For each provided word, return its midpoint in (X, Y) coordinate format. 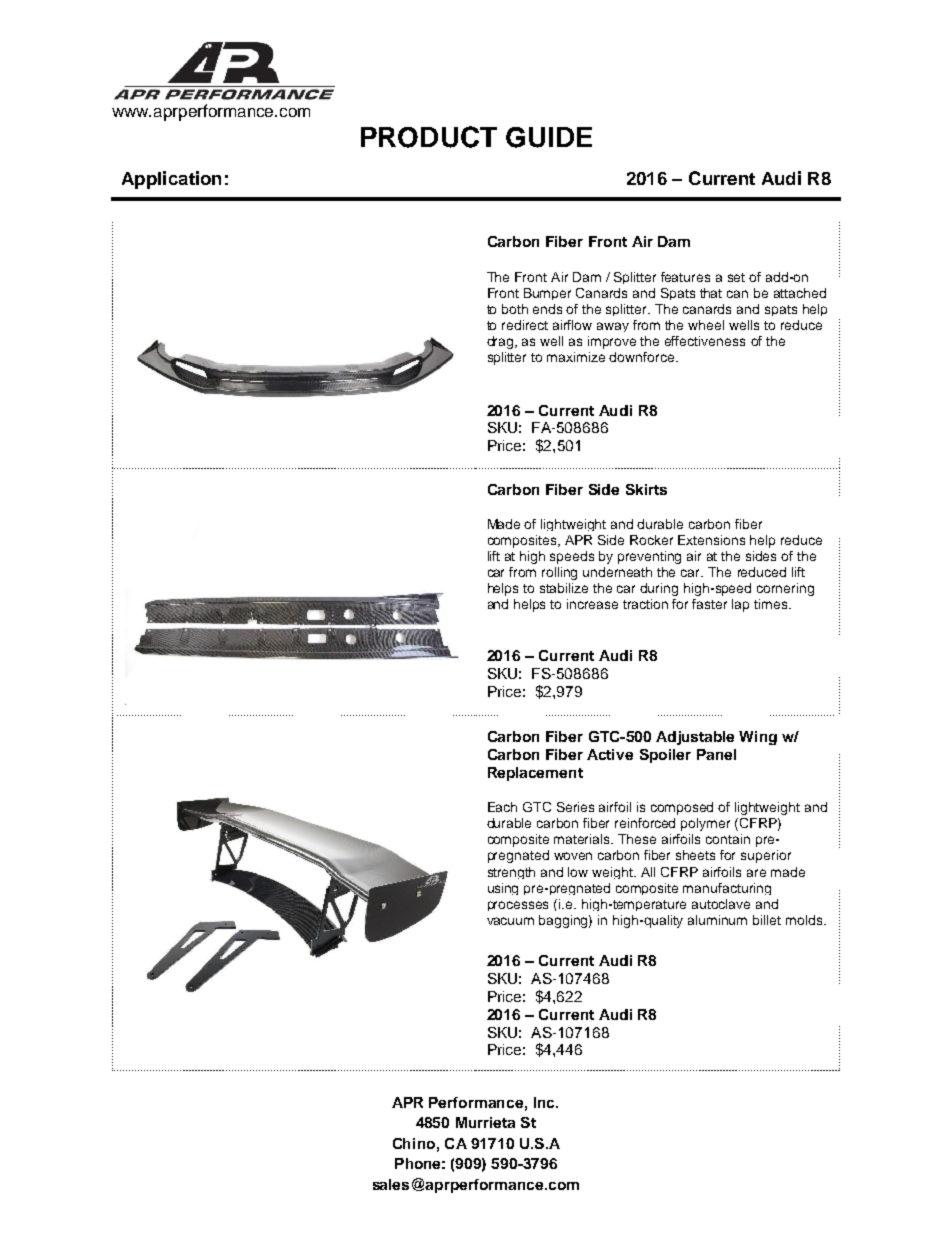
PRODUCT (429, 137)
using (503, 889)
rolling (559, 573)
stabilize (564, 588)
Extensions (711, 540)
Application (171, 180)
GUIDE (549, 137)
